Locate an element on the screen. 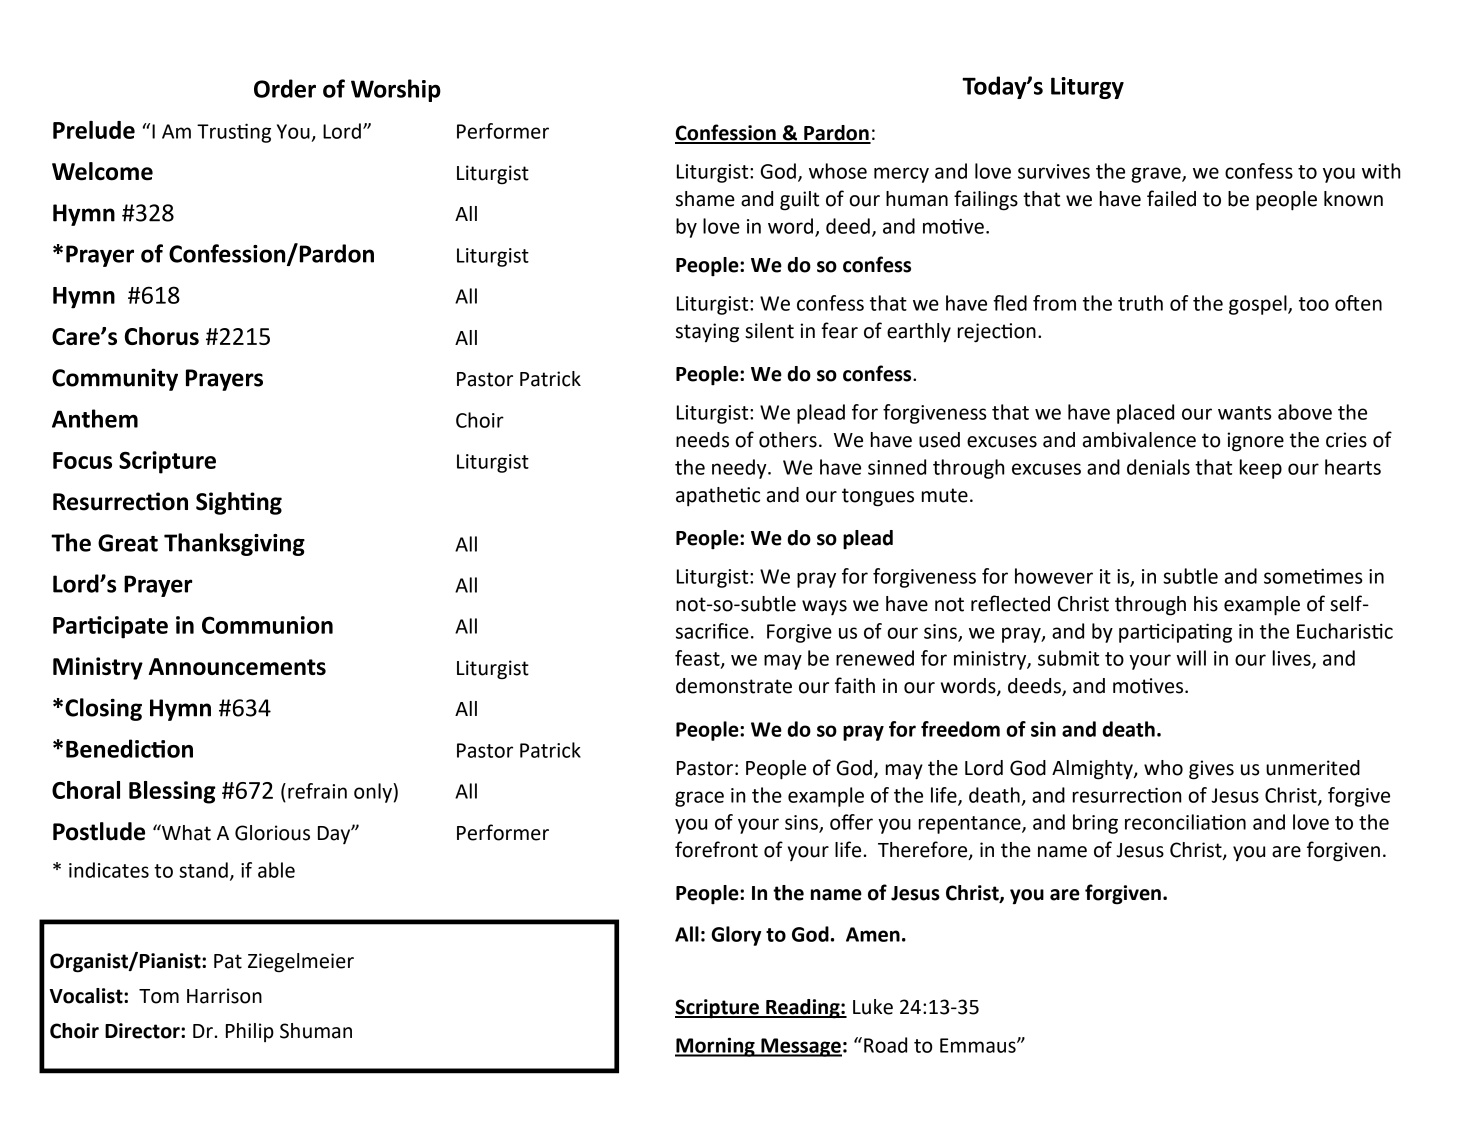 The image size is (1480, 1144). Road is located at coordinates (885, 1045).
